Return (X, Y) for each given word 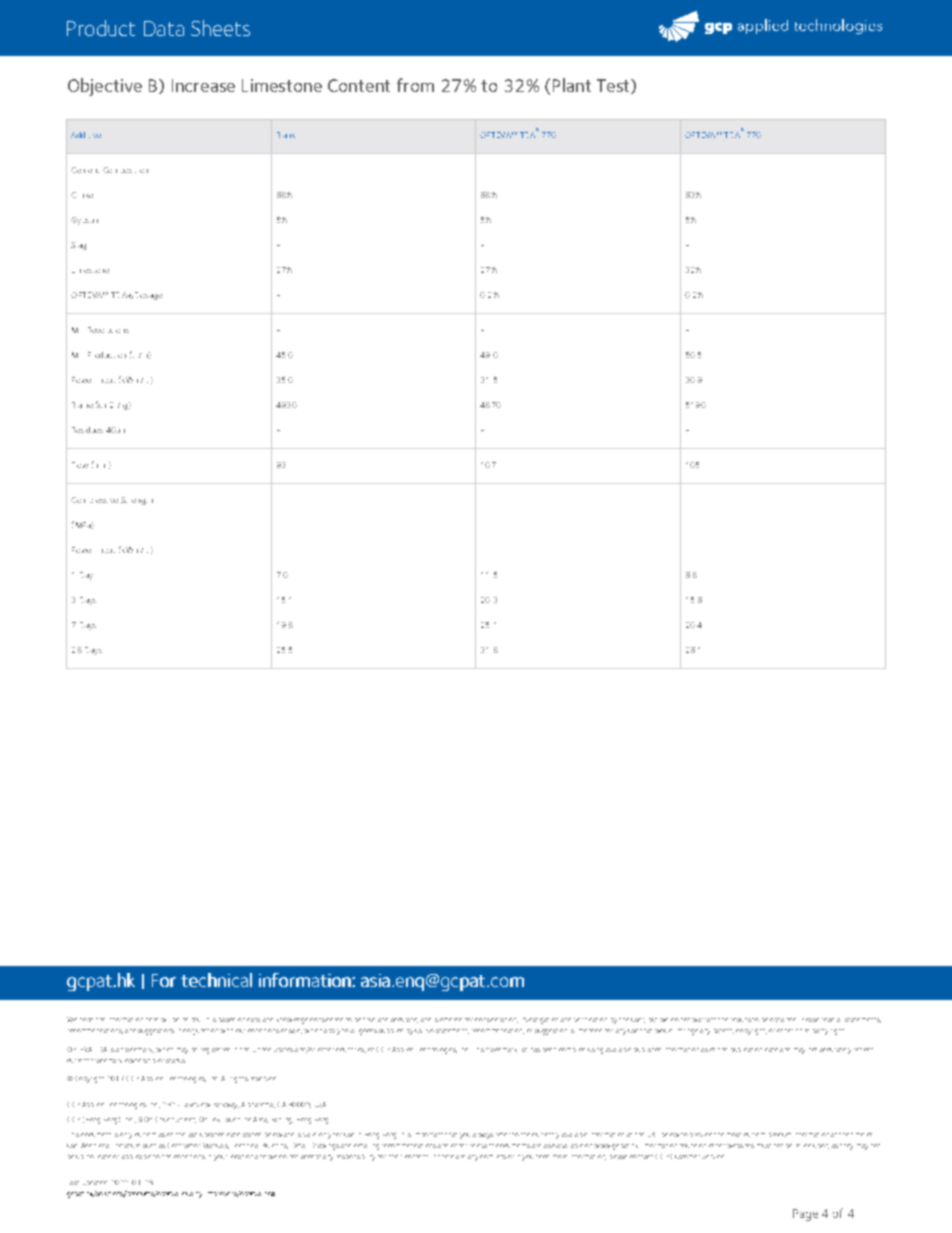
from (415, 85)
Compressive (94, 500)
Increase (203, 85)
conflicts (493, 1157)
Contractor (183, 1145)
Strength (137, 501)
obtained (783, 1020)
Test (614, 86)
